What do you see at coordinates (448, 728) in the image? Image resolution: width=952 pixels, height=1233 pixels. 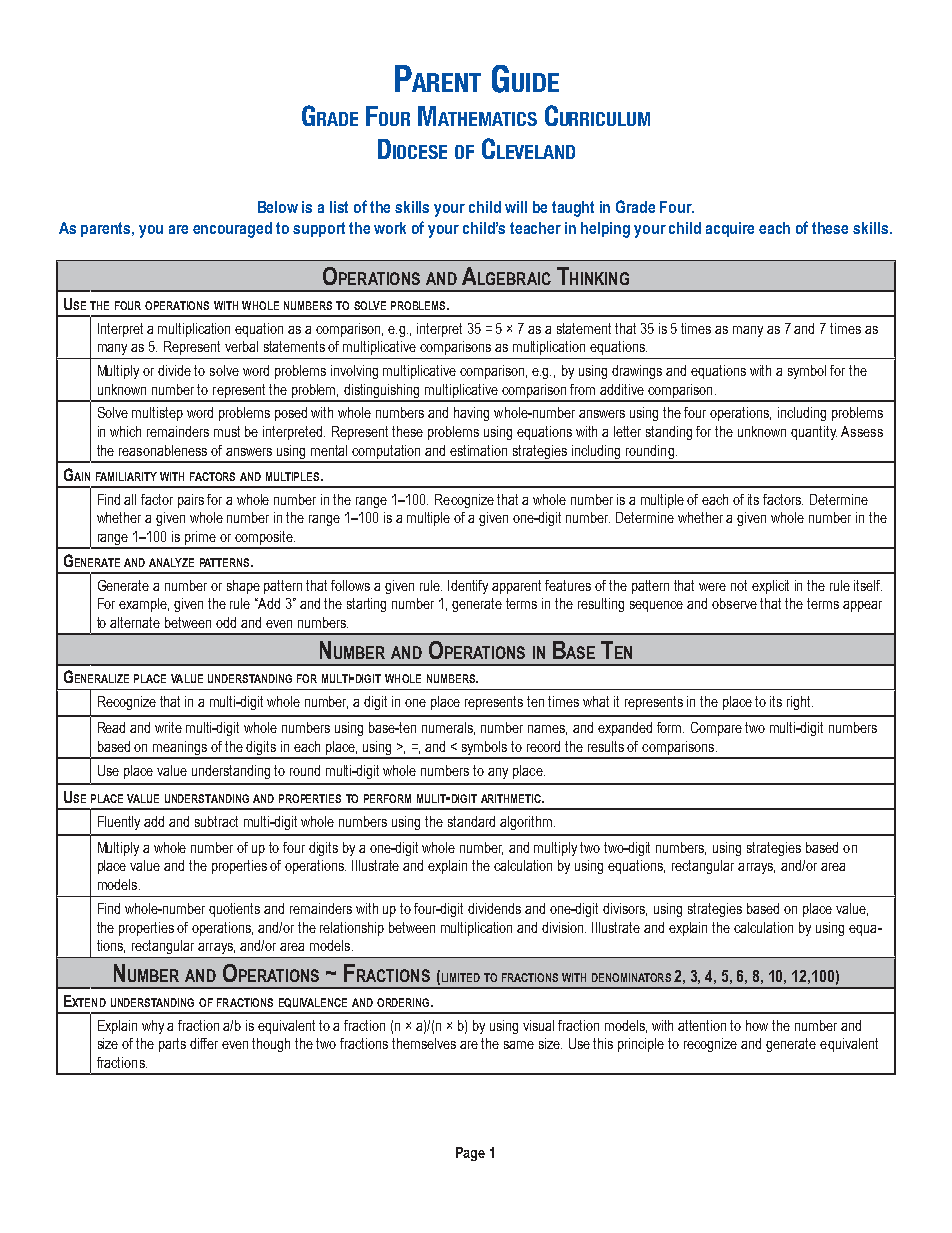 I see `numerals` at bounding box center [448, 728].
